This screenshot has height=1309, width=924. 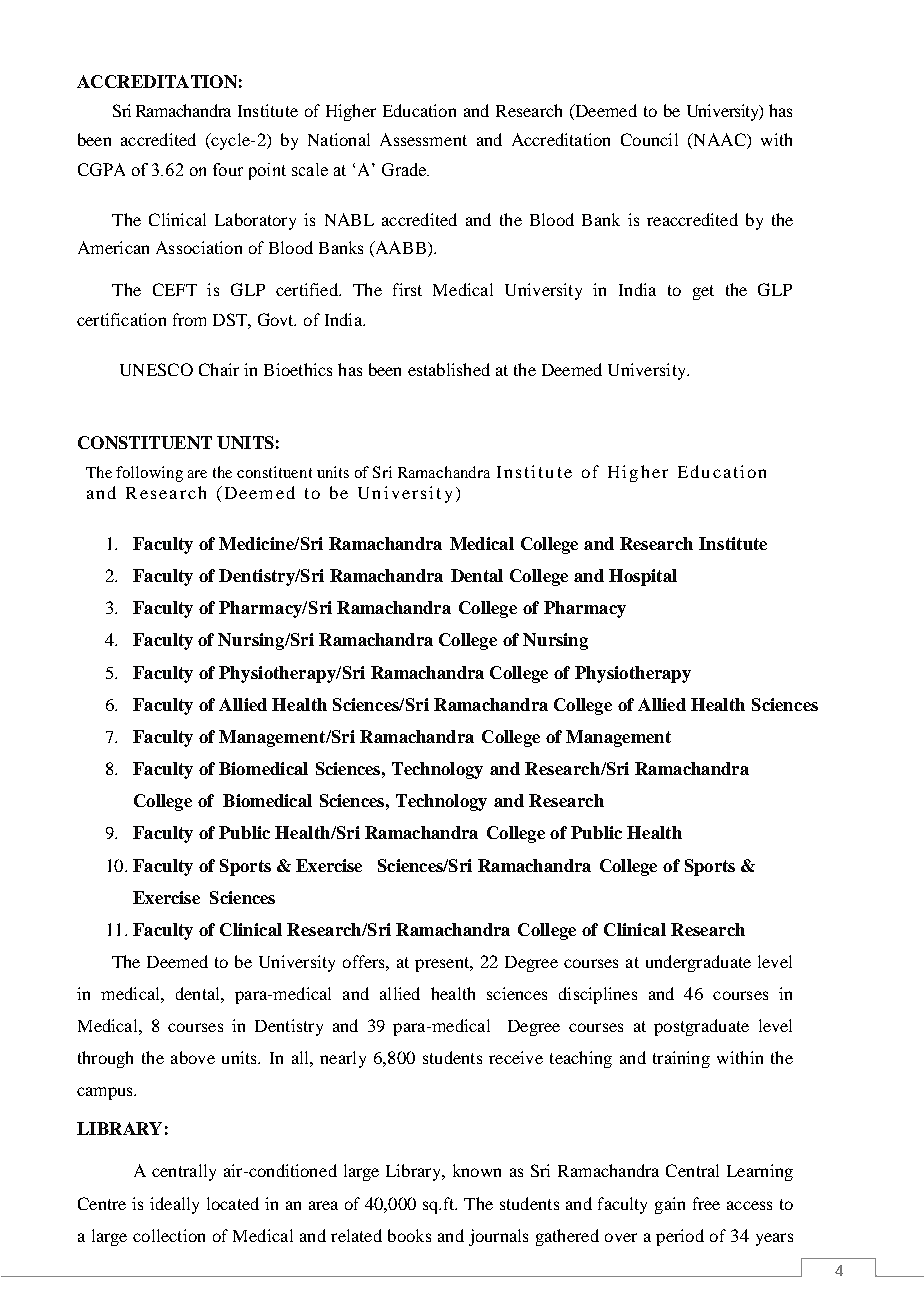 I want to click on Hospital, so click(x=643, y=577).
